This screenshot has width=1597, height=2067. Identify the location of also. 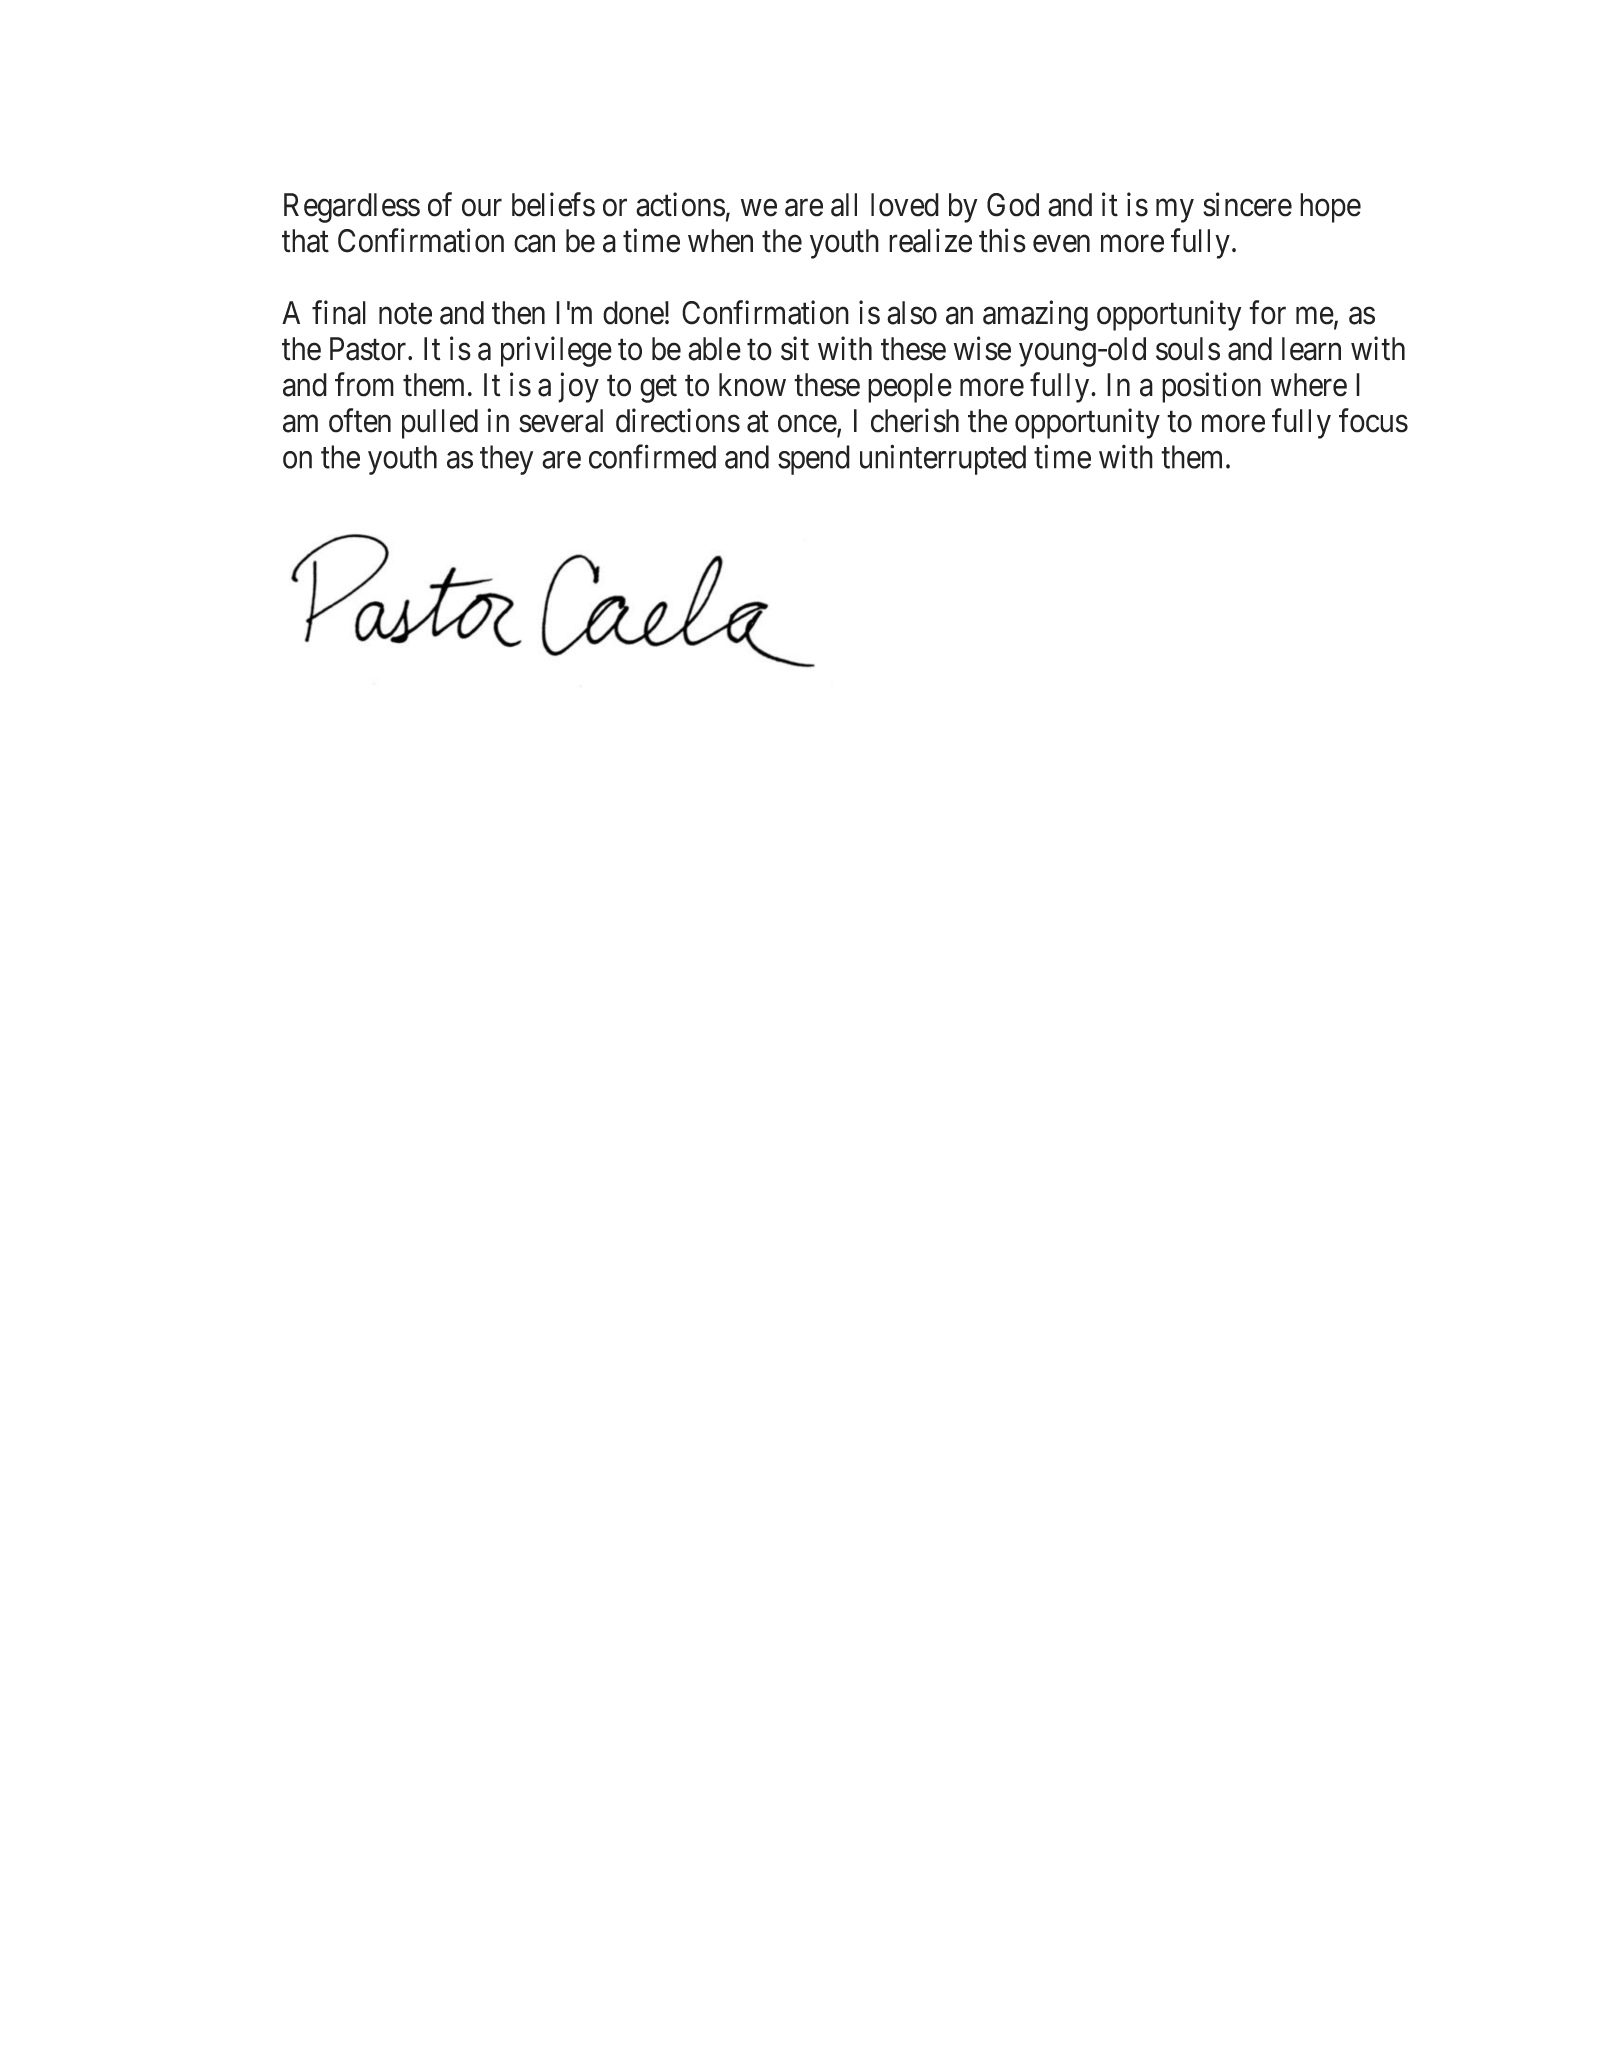
(912, 313).
